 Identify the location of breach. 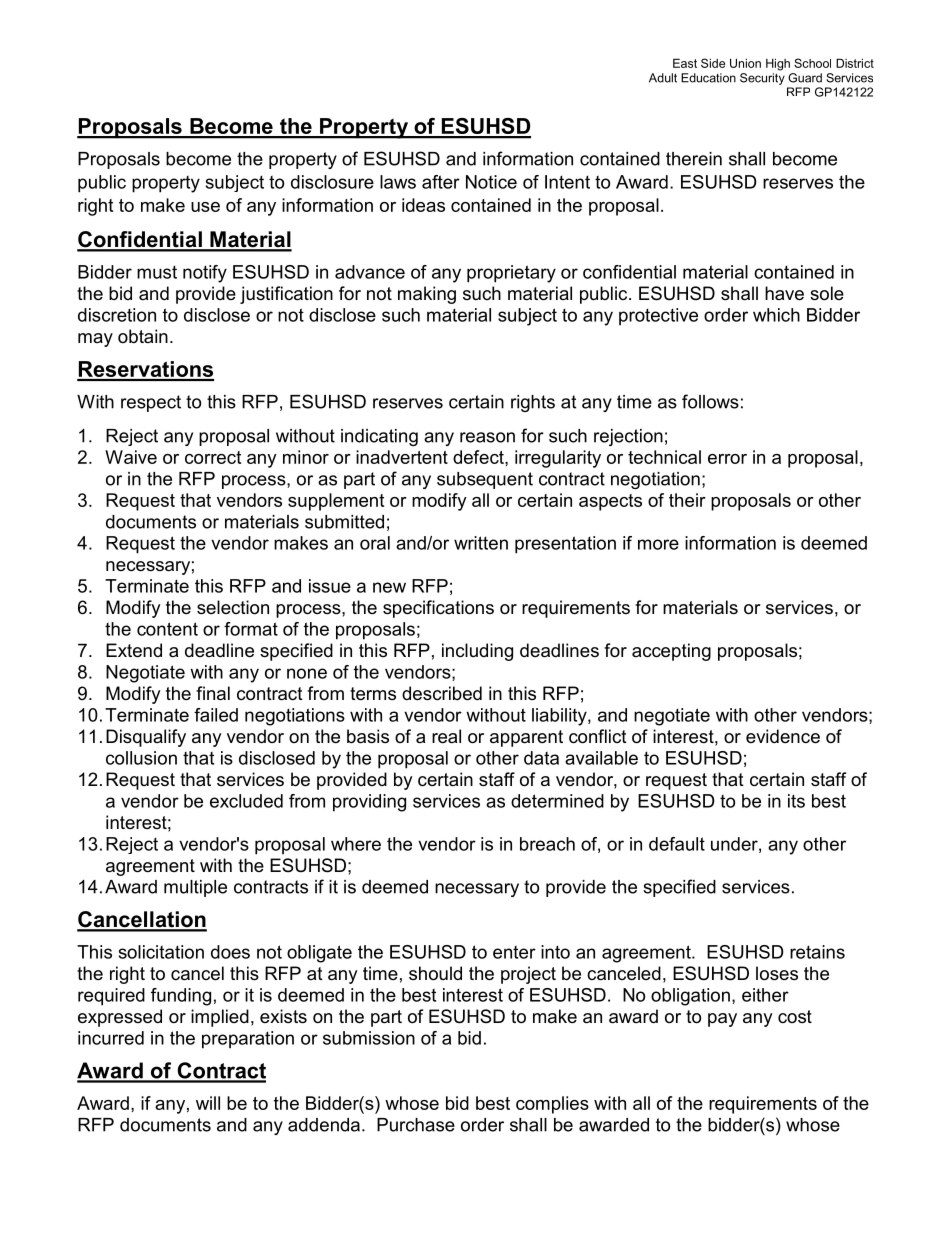
(547, 844).
